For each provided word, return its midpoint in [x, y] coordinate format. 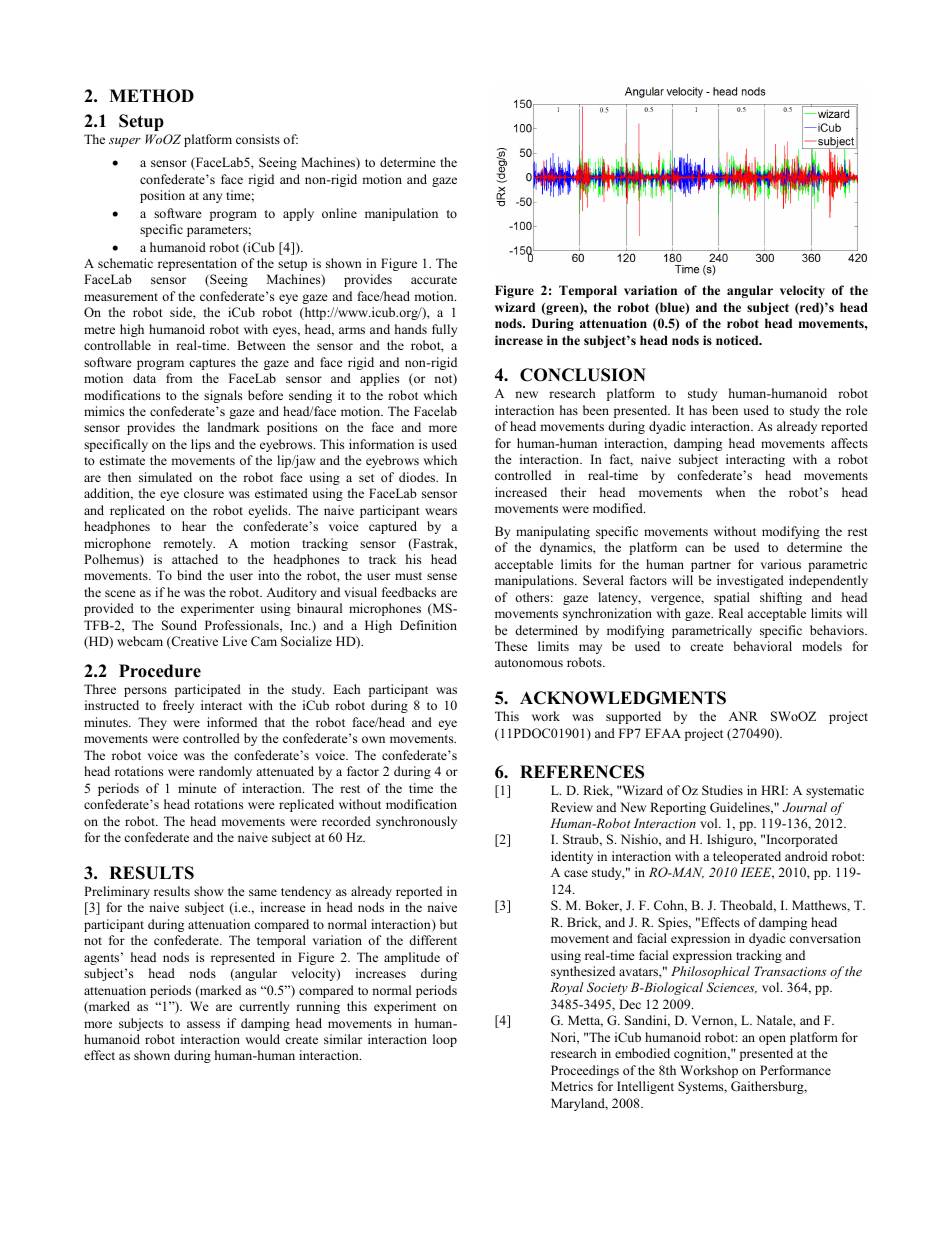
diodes [418, 477]
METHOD [151, 96]
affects [849, 443]
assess [203, 1024]
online [339, 213]
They [152, 723]
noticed [738, 340]
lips [201, 445]
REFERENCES [582, 772]
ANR [743, 716]
